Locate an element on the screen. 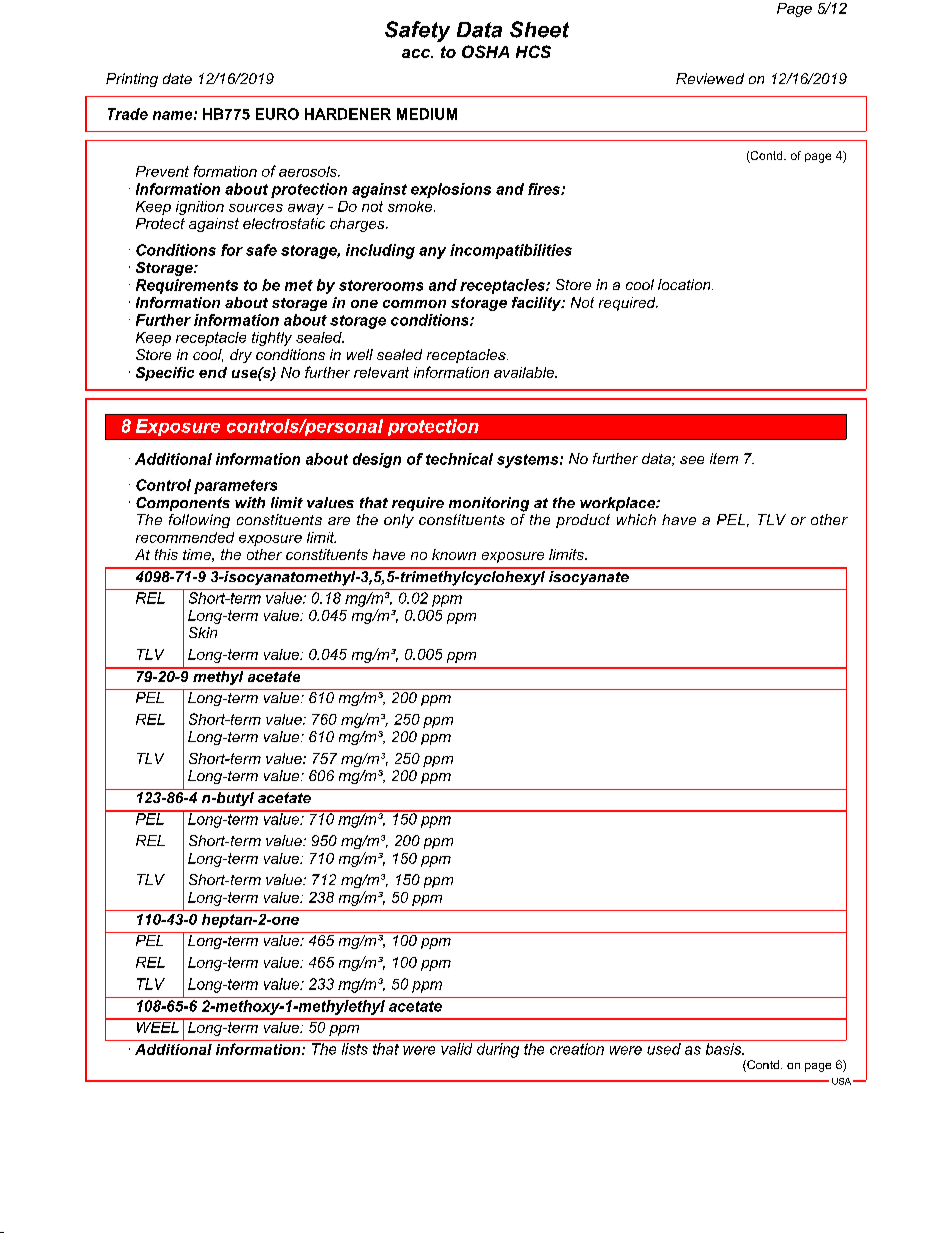  OSHA is located at coordinates (485, 51).
